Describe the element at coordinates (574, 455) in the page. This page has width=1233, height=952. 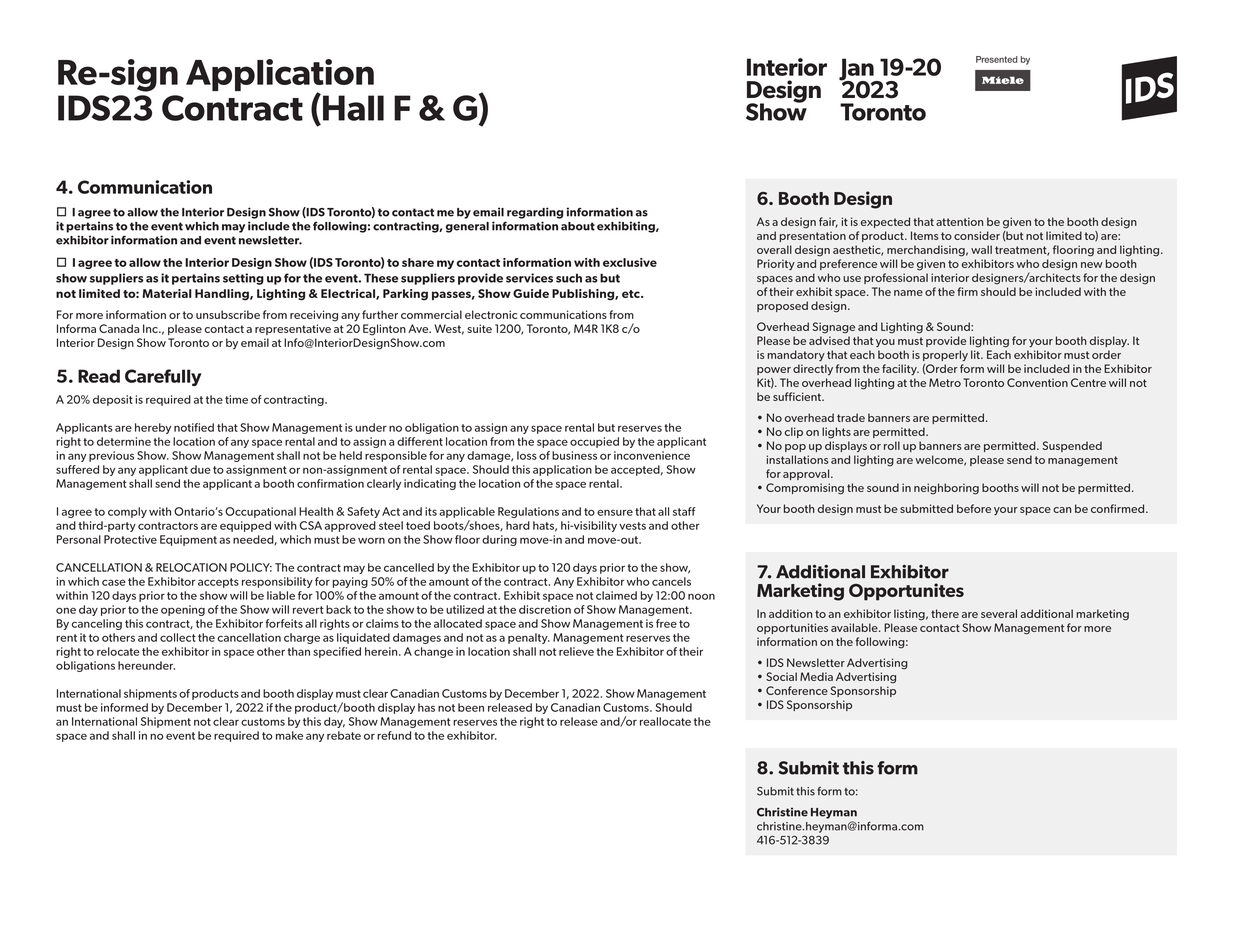
I see `business` at that location.
